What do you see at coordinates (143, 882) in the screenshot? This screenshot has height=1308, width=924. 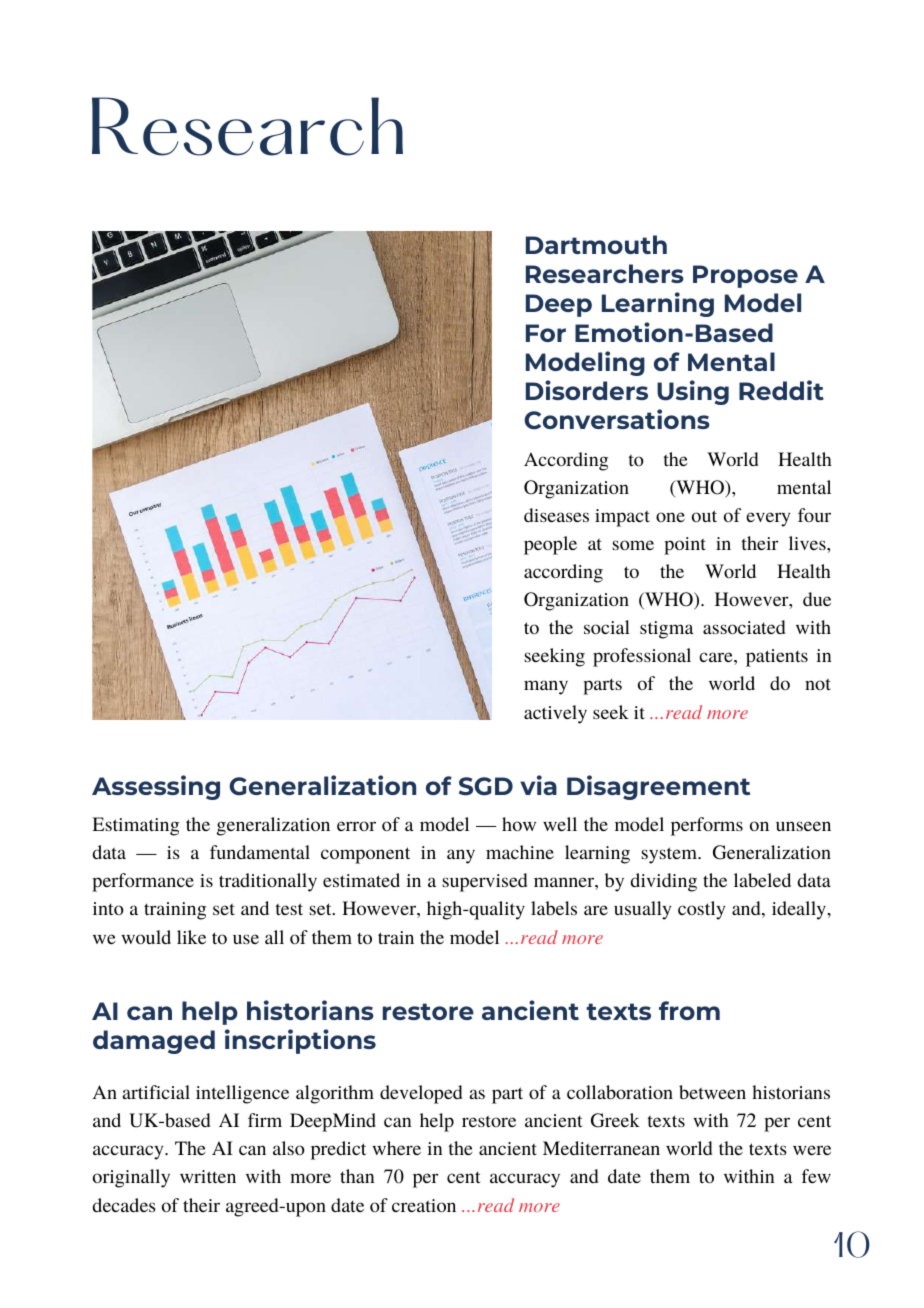 I see `performance` at bounding box center [143, 882].
